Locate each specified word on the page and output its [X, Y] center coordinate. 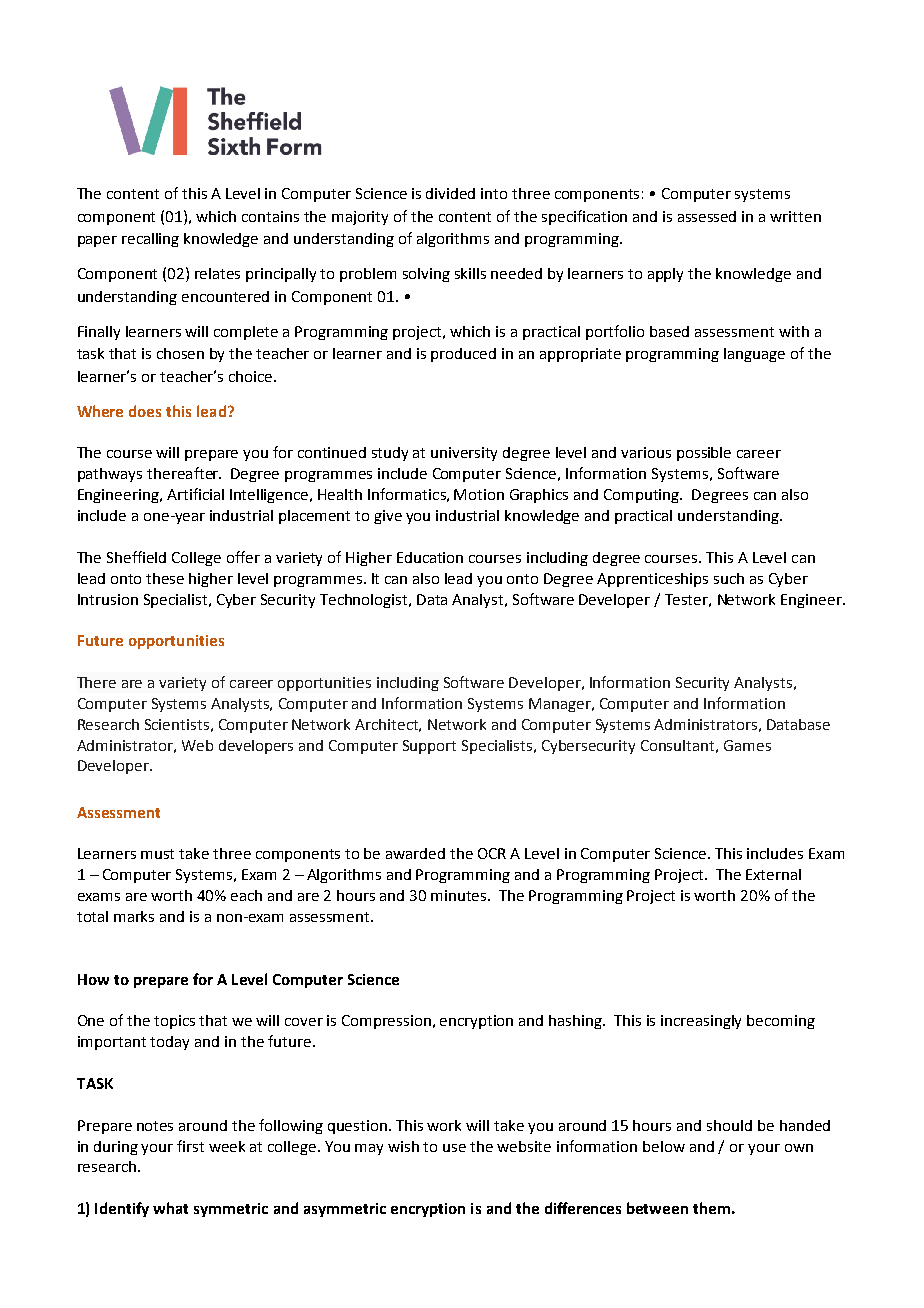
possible [704, 454]
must [157, 854]
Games [747, 745]
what [170, 1208]
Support [429, 747]
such [729, 578]
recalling [150, 240]
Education [430, 557]
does [145, 411]
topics [174, 1022]
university [464, 454]
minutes [460, 895]
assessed [707, 216]
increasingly [701, 1022]
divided [450, 193]
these [165, 578]
